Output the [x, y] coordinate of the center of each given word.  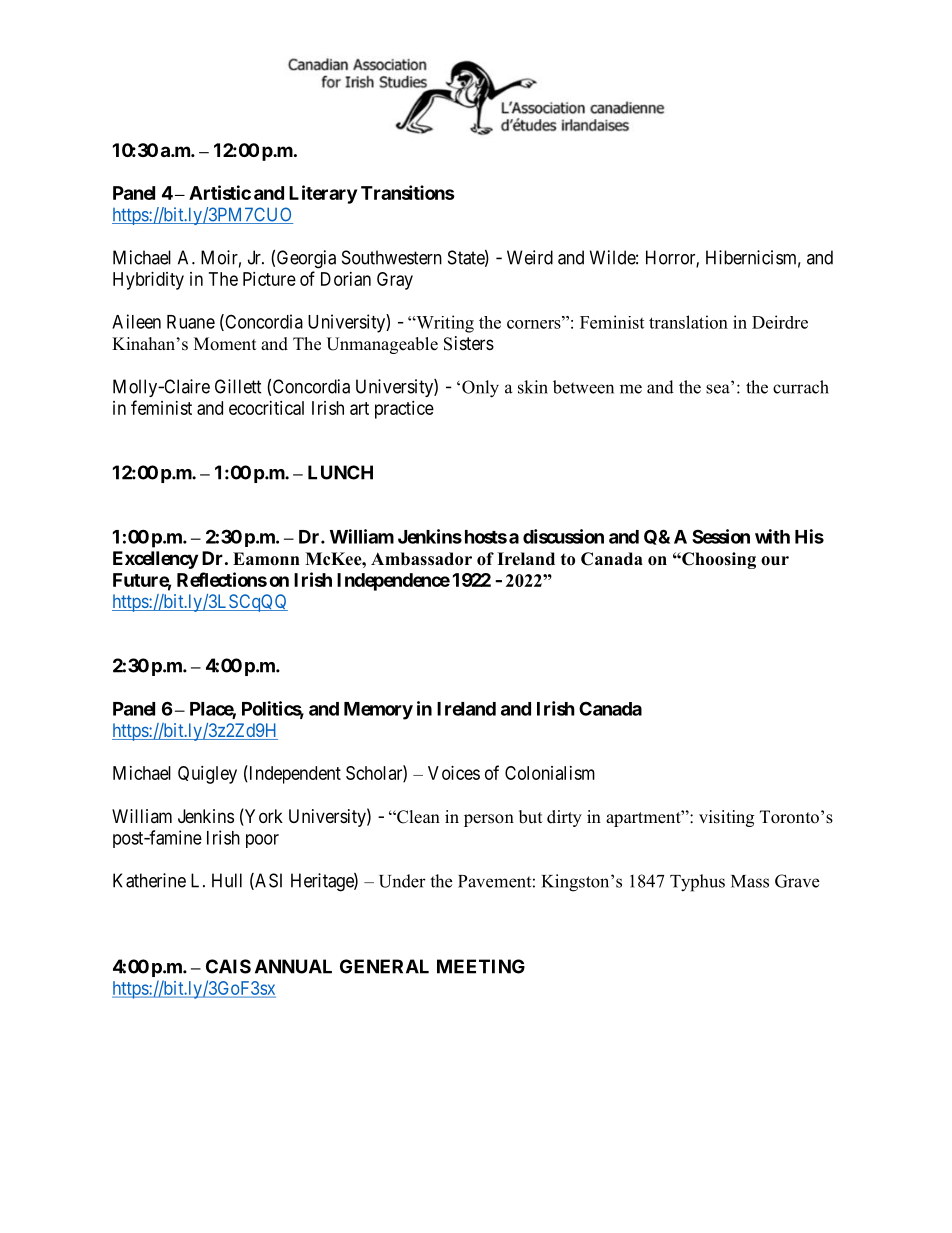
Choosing [718, 560]
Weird [530, 257]
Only [480, 389]
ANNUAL [293, 966]
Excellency [155, 560]
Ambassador [421, 559]
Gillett [238, 386]
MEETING [481, 966]
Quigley [207, 775]
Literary [323, 194]
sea [719, 388]
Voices [454, 773]
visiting [726, 818]
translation [688, 322]
